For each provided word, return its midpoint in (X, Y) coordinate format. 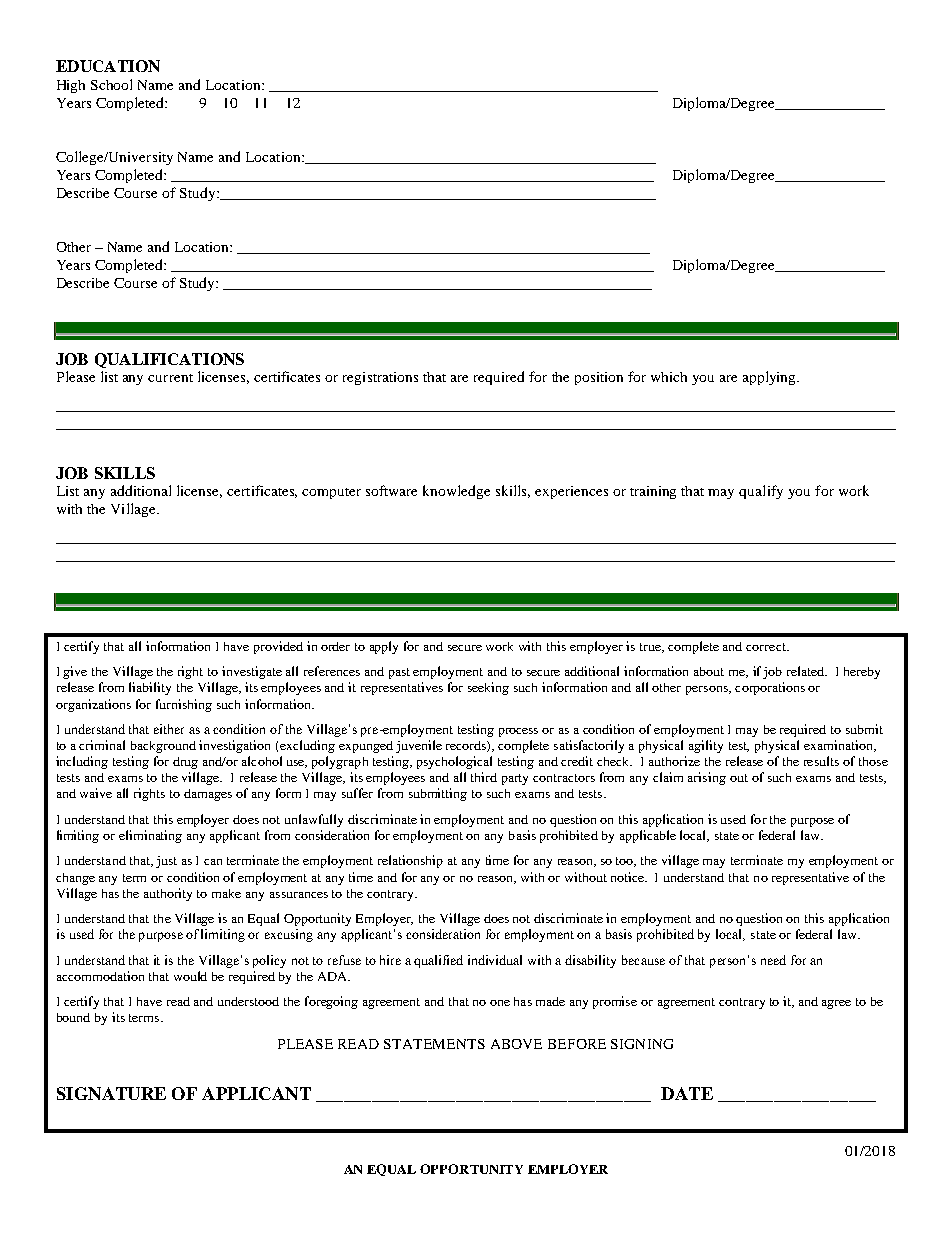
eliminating (150, 836)
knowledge (456, 492)
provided (278, 647)
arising (707, 778)
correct (767, 647)
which (669, 377)
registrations (380, 378)
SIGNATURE (111, 1093)
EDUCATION (108, 66)
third (484, 777)
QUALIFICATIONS (169, 360)
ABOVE (516, 1044)
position (599, 378)
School (111, 84)
